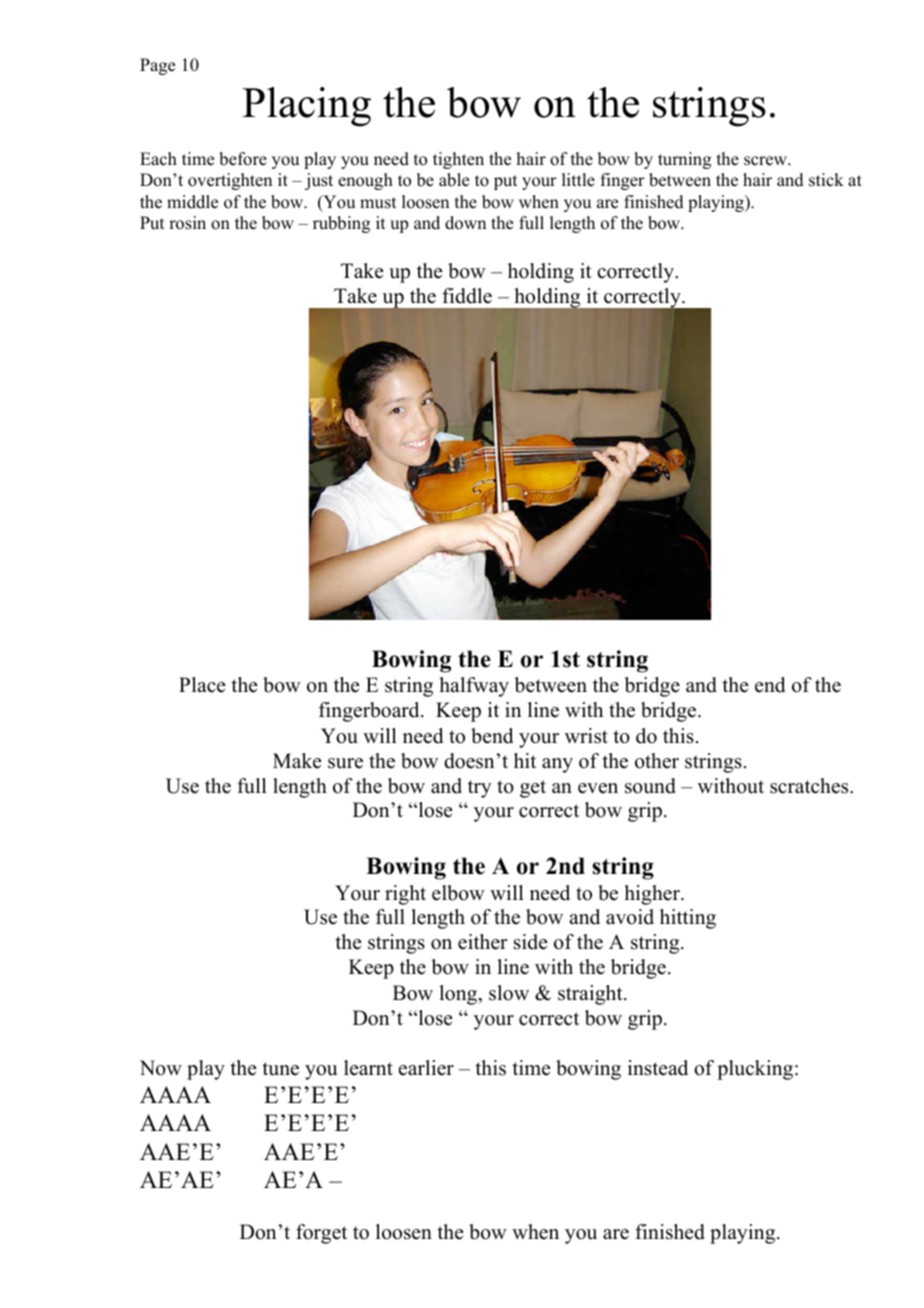 This screenshot has height=1308, width=924. What do you see at coordinates (509, 993) in the screenshot?
I see `slow` at bounding box center [509, 993].
